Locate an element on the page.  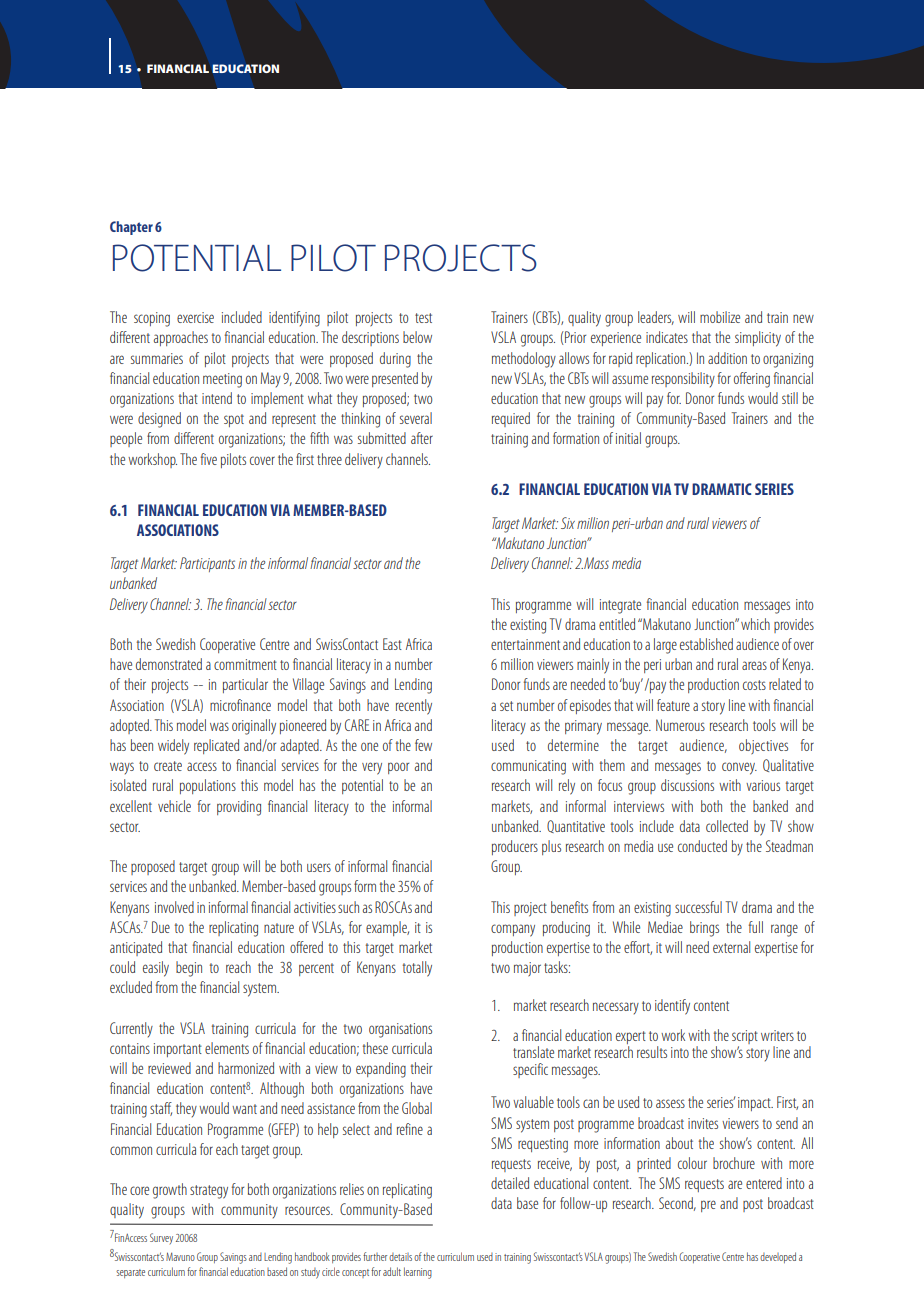
learning is located at coordinates (418, 1273).
